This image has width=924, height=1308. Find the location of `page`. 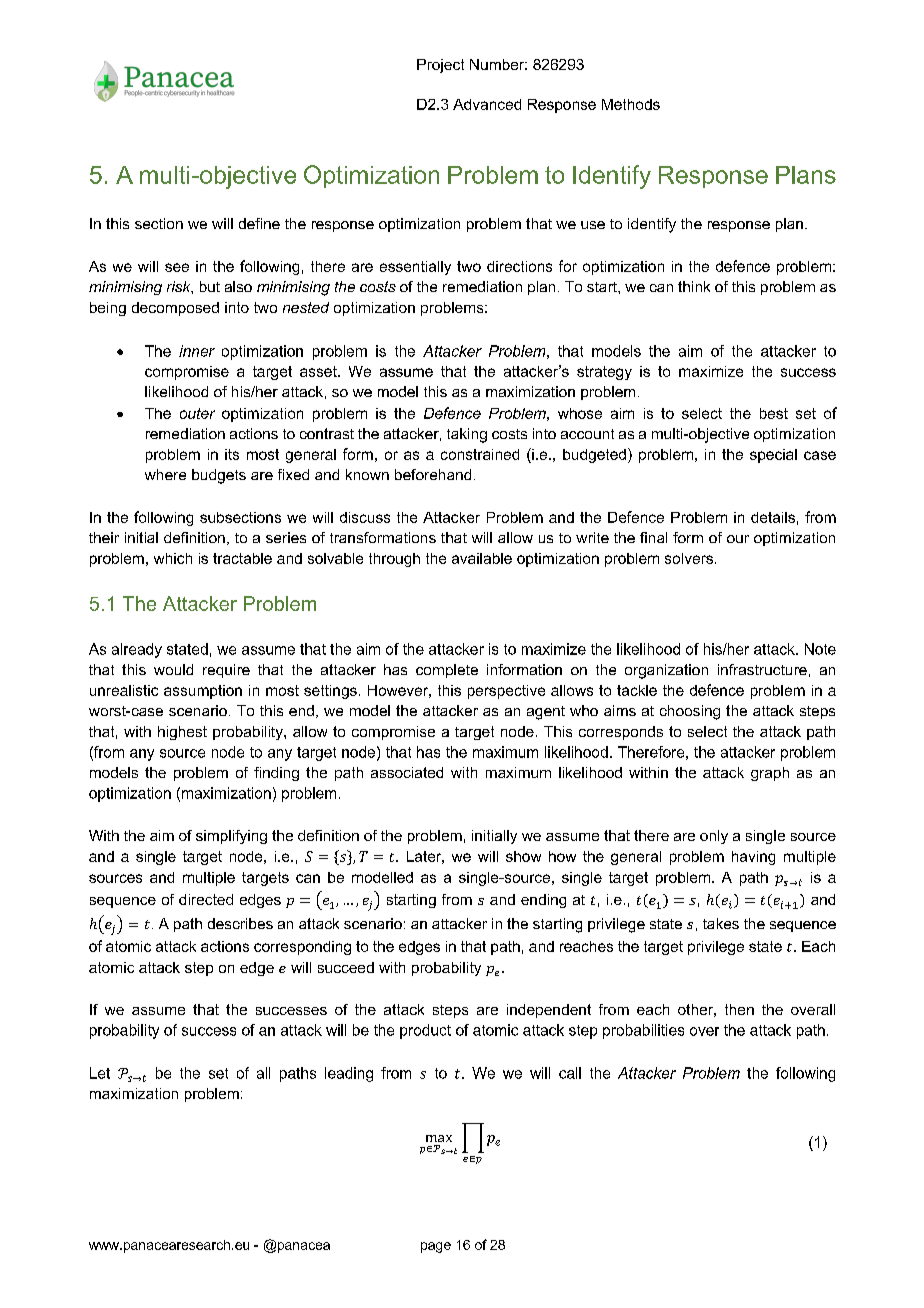

page is located at coordinates (436, 1247).
